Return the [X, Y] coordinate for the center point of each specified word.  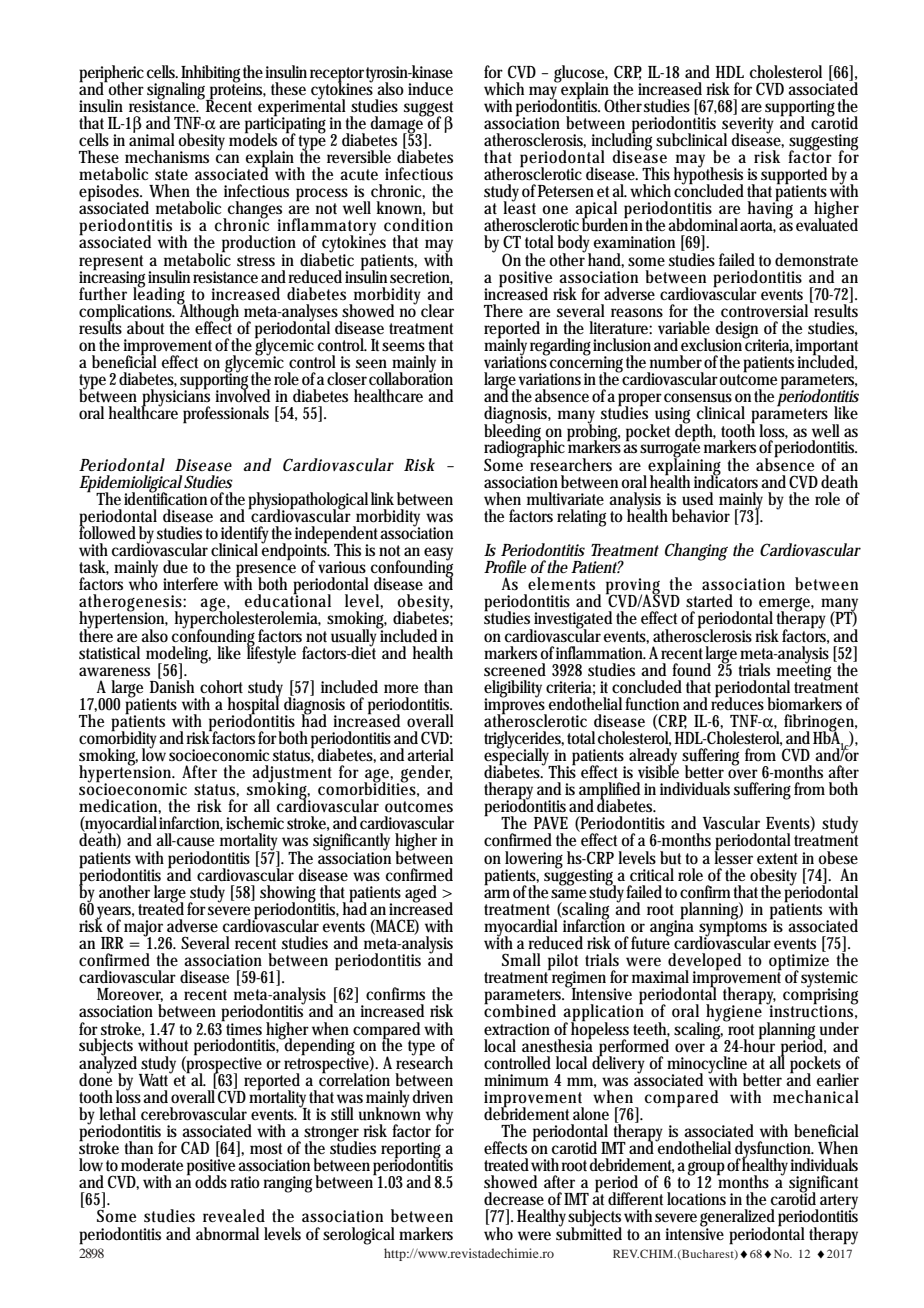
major [144, 929]
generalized [737, 1219]
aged [421, 894]
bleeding [512, 432]
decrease [514, 1199]
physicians [175, 398]
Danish [172, 685]
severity [748, 126]
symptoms [735, 929]
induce [430, 89]
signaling [178, 91]
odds [211, 1181]
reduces [737, 703]
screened [515, 669]
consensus [698, 398]
